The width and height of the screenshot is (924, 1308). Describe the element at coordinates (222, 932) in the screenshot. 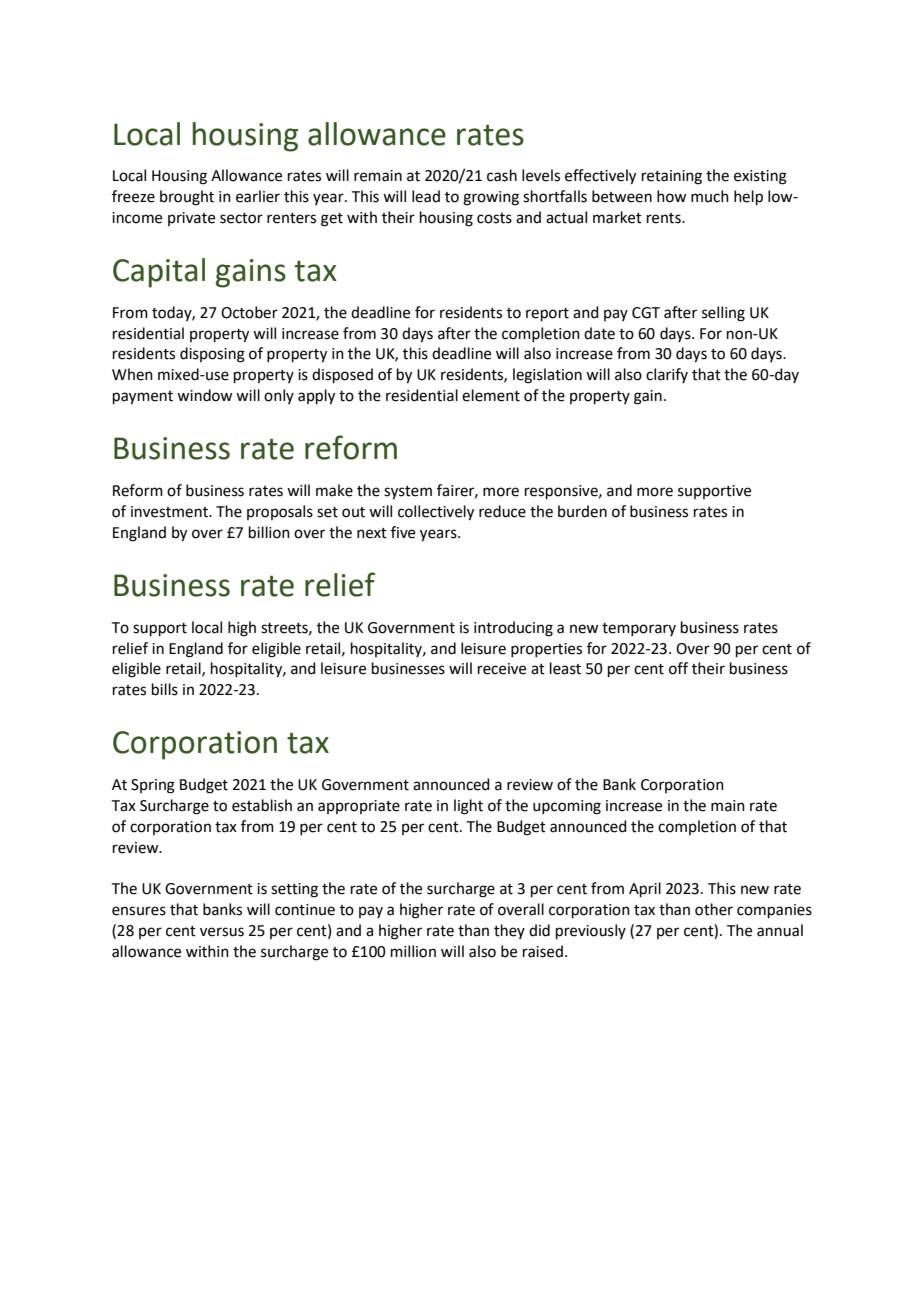

I see `versus` at that location.
